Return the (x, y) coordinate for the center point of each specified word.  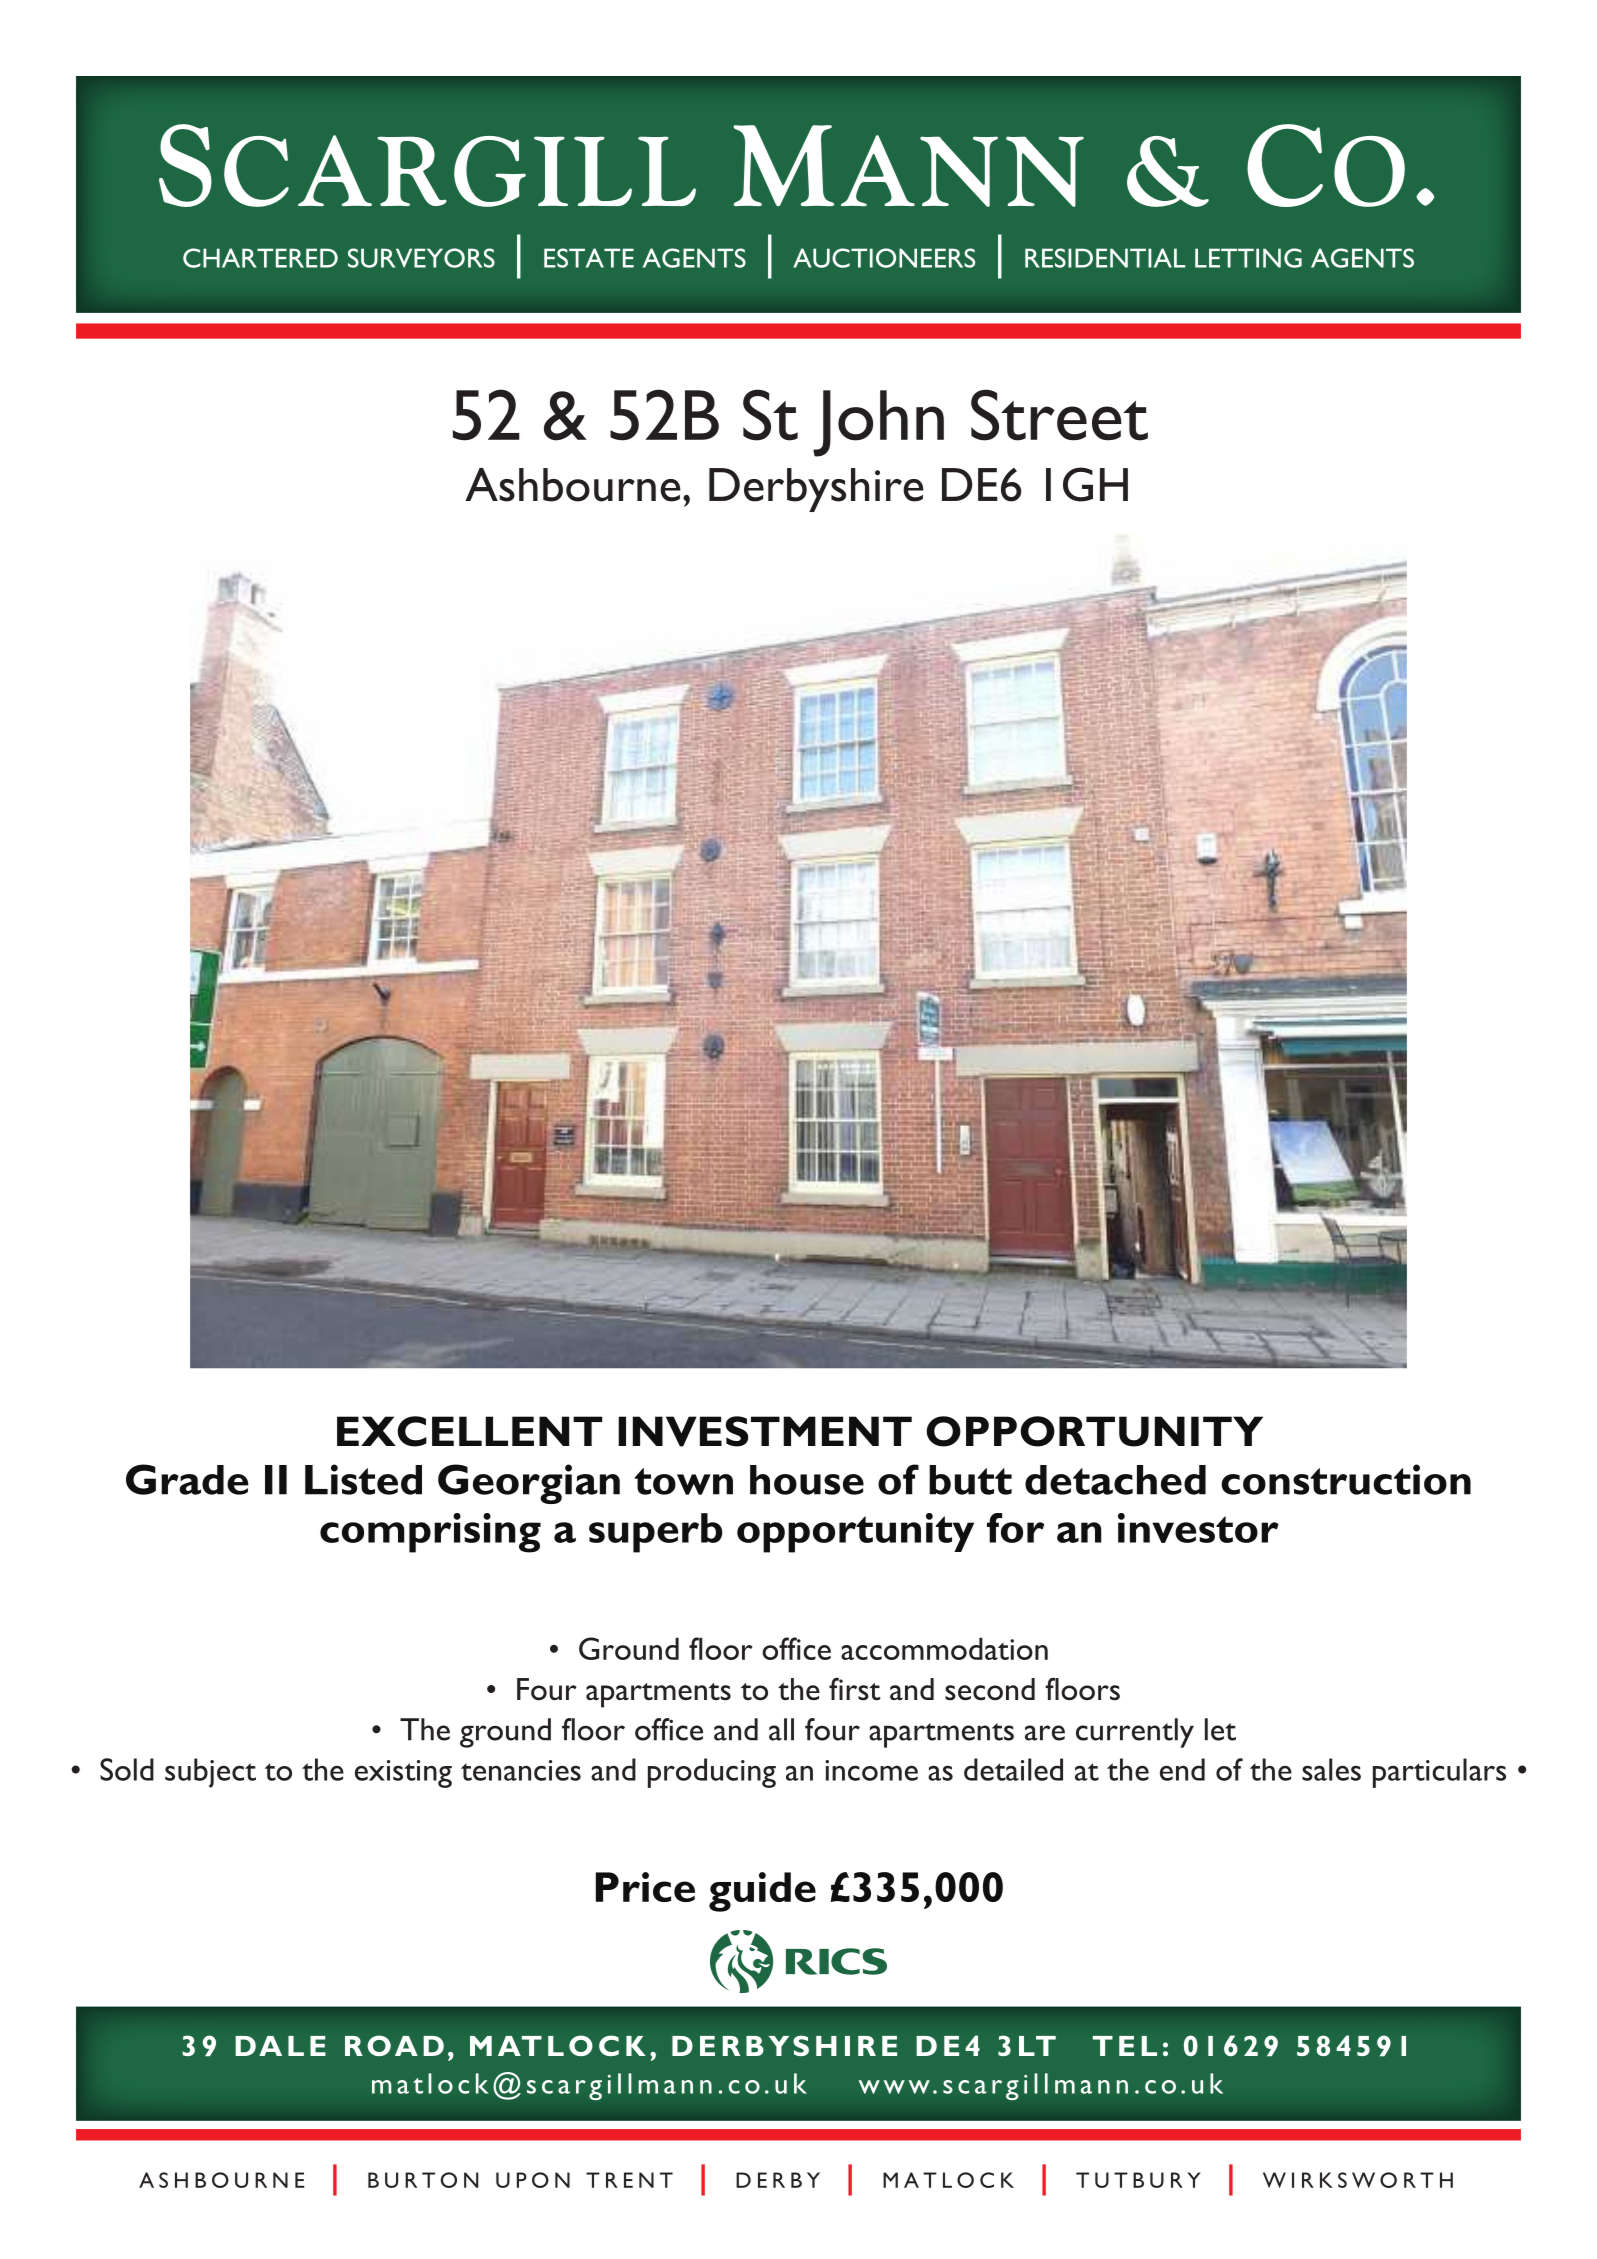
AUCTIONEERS (884, 258)
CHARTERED (260, 258)
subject (210, 1773)
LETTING (1248, 258)
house (807, 1480)
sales (1331, 1769)
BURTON (423, 2180)
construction (1346, 1479)
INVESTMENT (765, 1431)
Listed (363, 1479)
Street (1059, 415)
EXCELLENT (470, 1431)
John (878, 423)
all (781, 1729)
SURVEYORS (421, 258)
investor (1198, 1528)
